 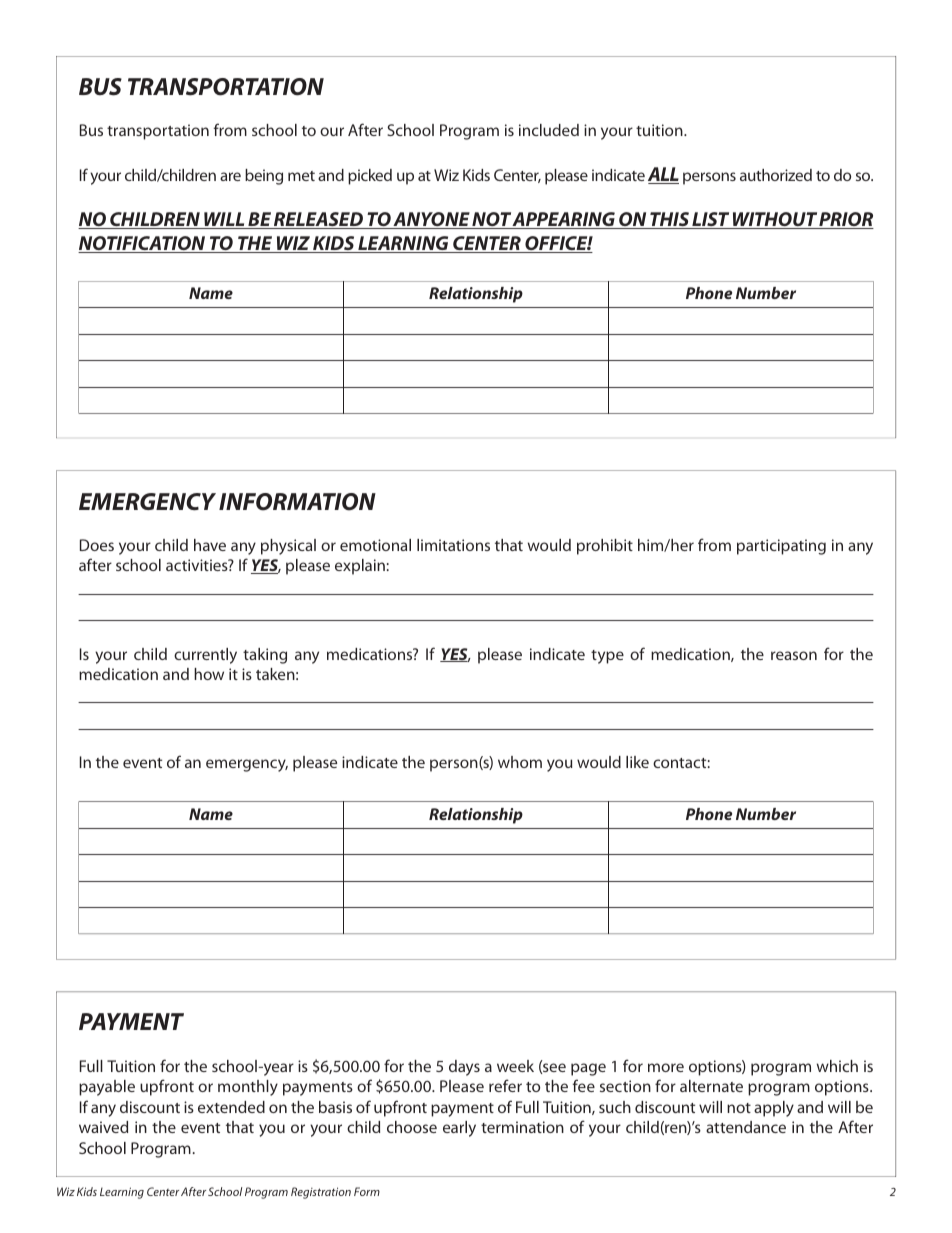 I want to click on like, so click(x=637, y=762).
